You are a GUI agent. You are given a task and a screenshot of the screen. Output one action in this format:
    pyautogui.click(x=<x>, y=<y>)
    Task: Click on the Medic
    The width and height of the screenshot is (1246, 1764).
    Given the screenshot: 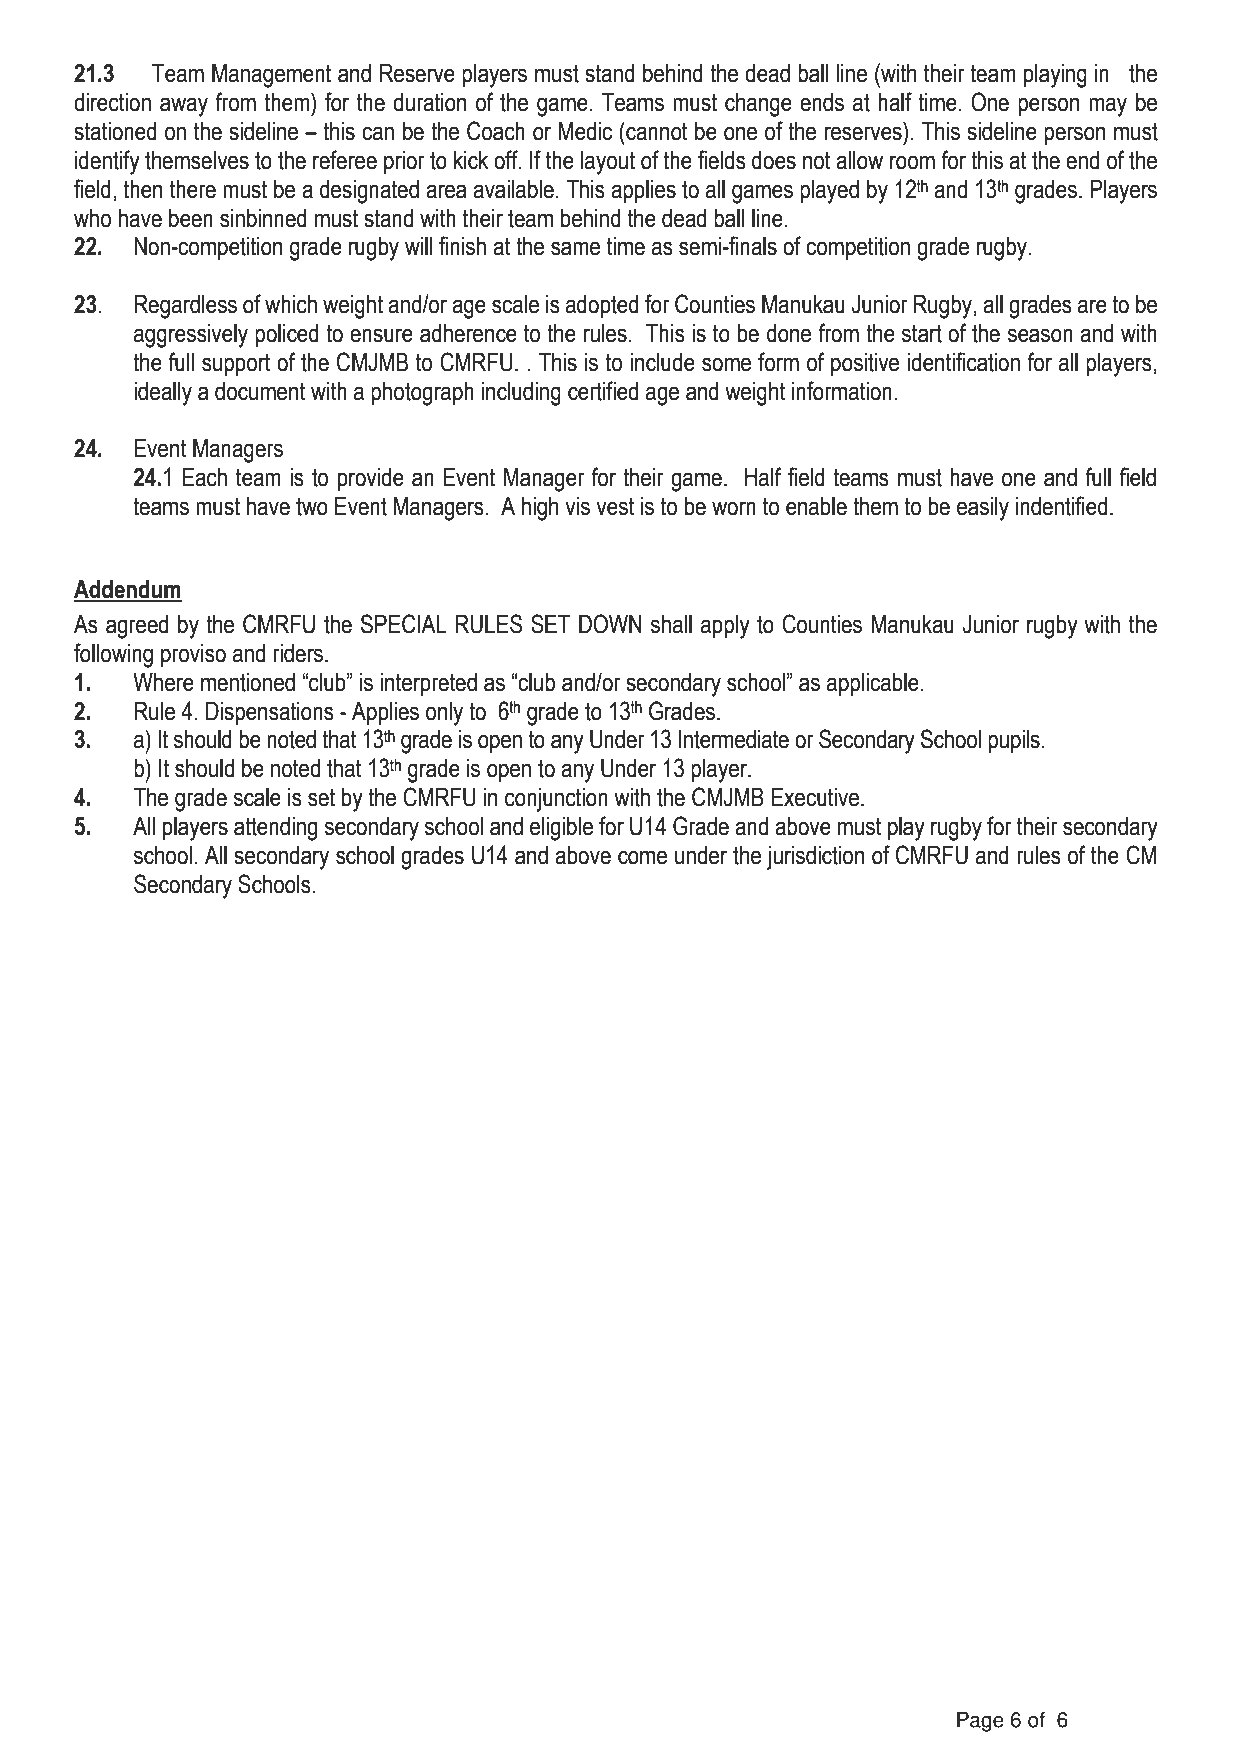 What is the action you would take?
    pyautogui.click(x=585, y=131)
